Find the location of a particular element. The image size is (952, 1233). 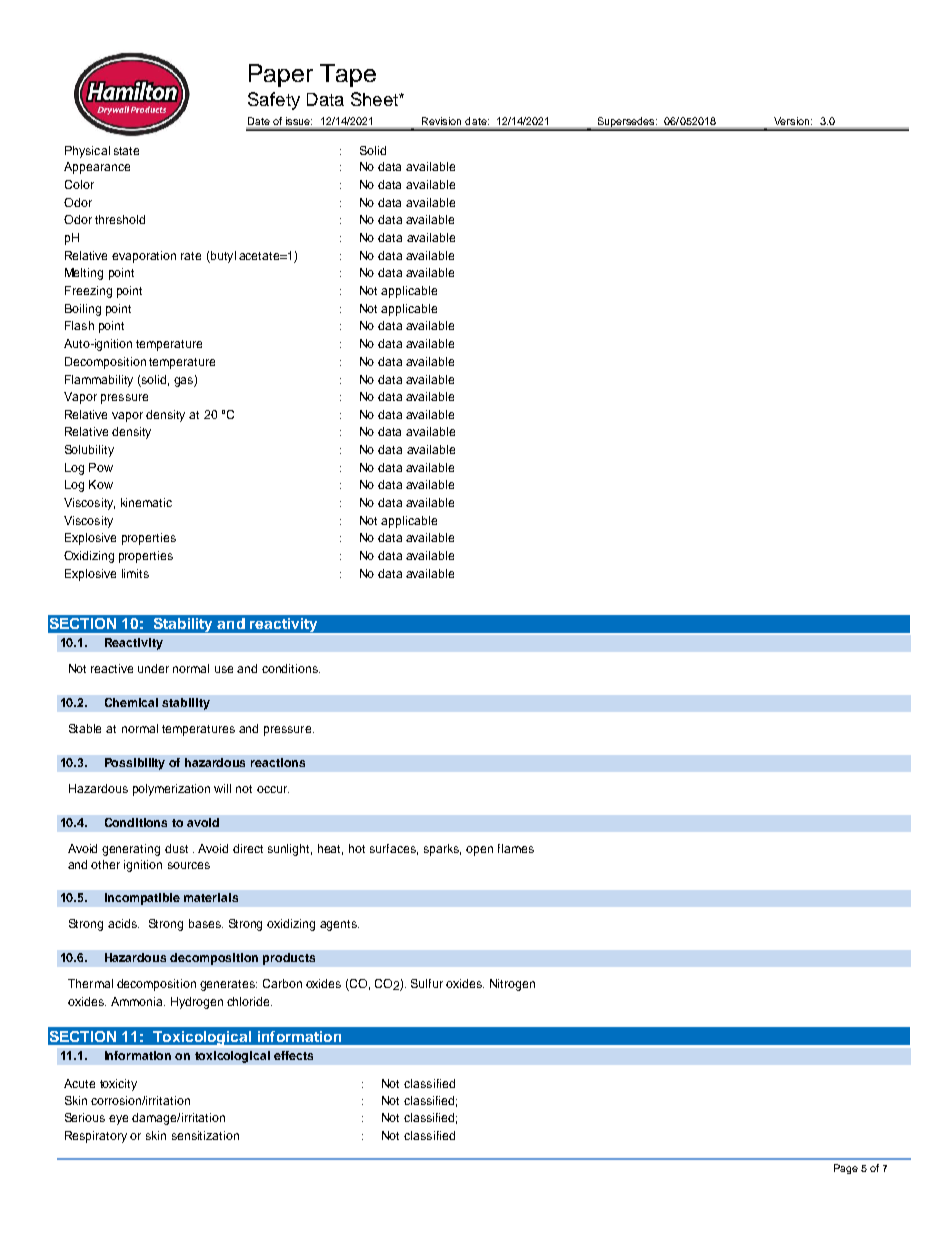

Revision is located at coordinates (441, 121).
